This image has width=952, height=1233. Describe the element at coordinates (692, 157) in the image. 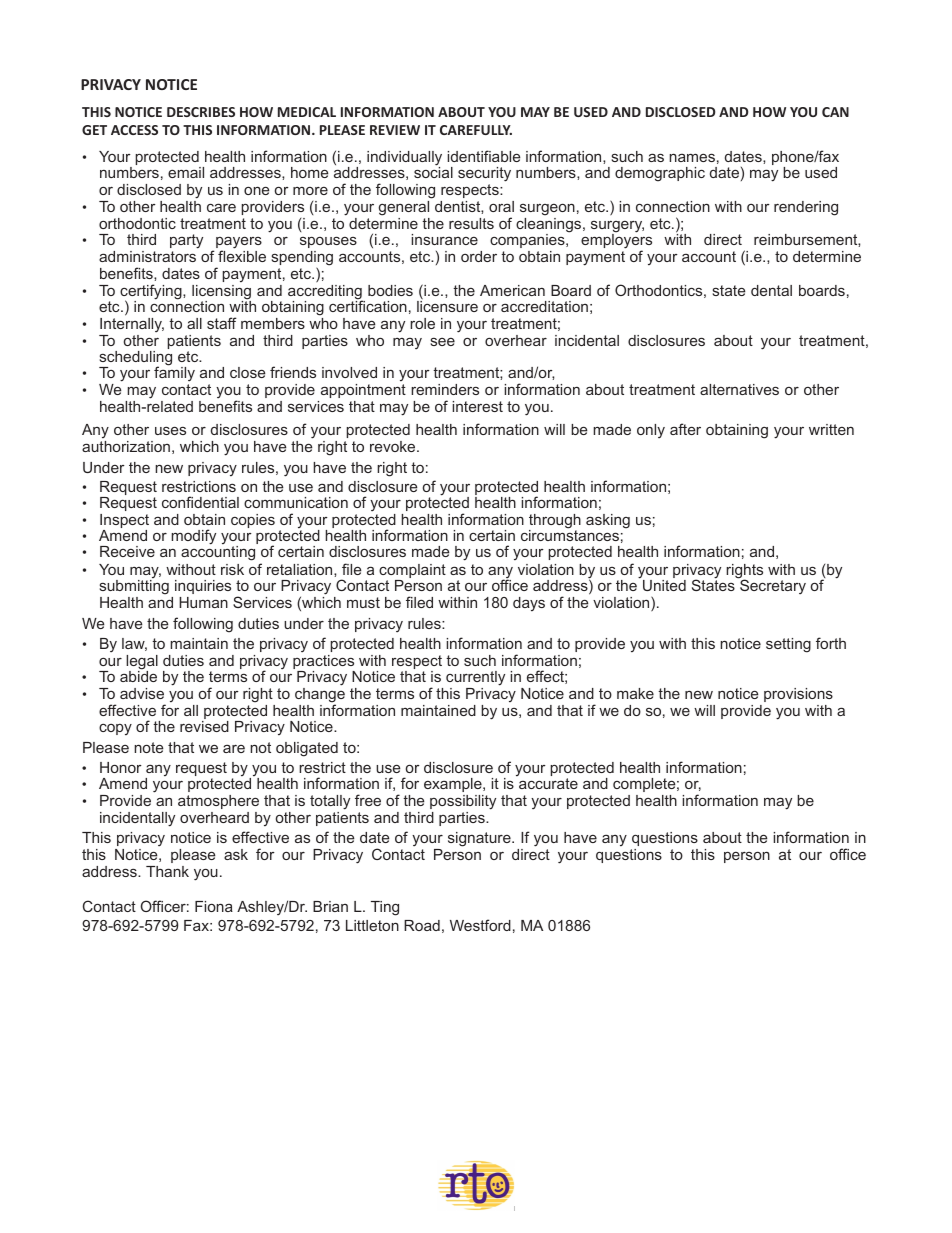

I see `names` at that location.
